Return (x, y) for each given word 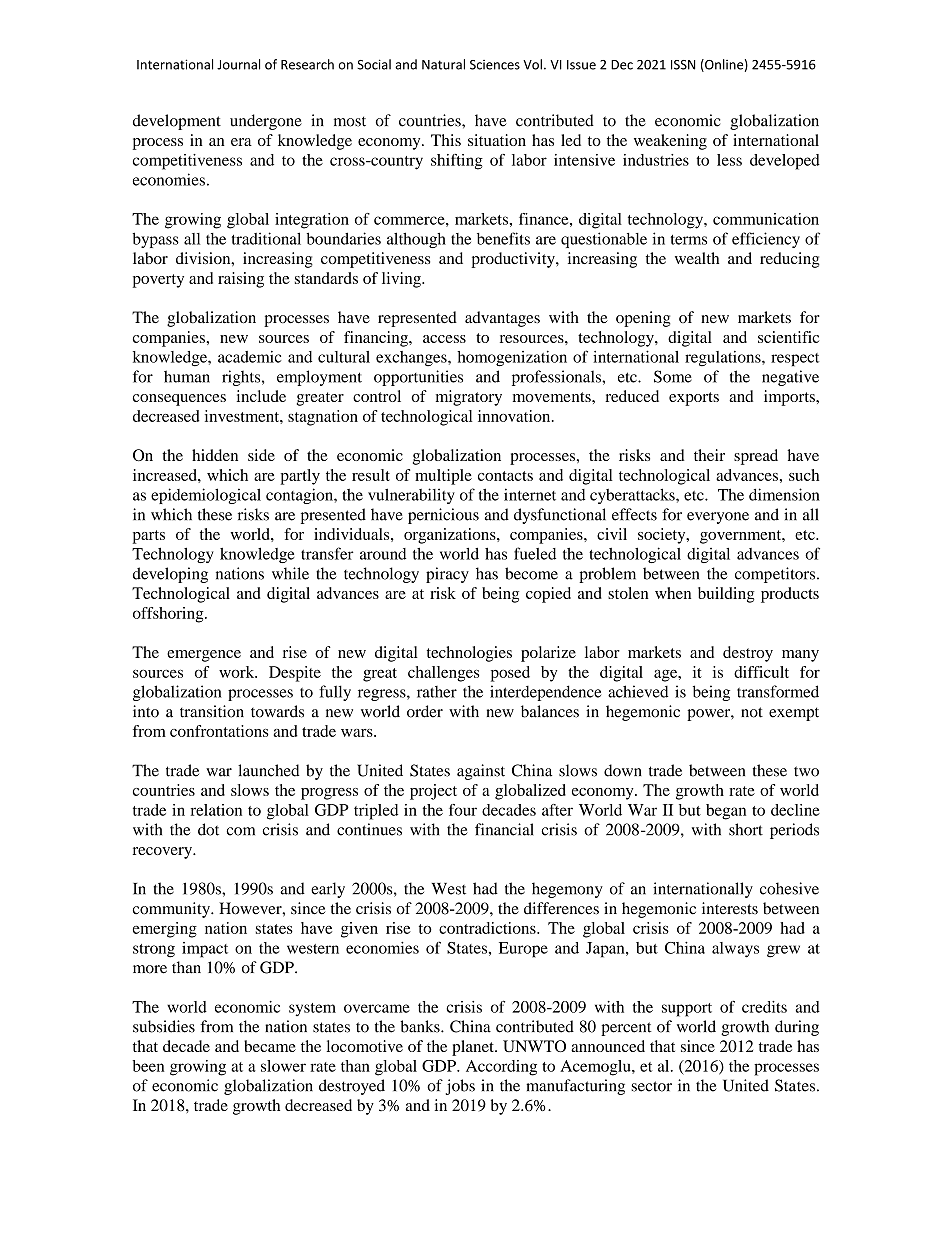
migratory (469, 398)
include (261, 396)
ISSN (683, 65)
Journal (238, 64)
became (270, 1046)
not (752, 712)
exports (694, 399)
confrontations (219, 731)
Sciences (495, 65)
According (501, 1068)
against (481, 772)
